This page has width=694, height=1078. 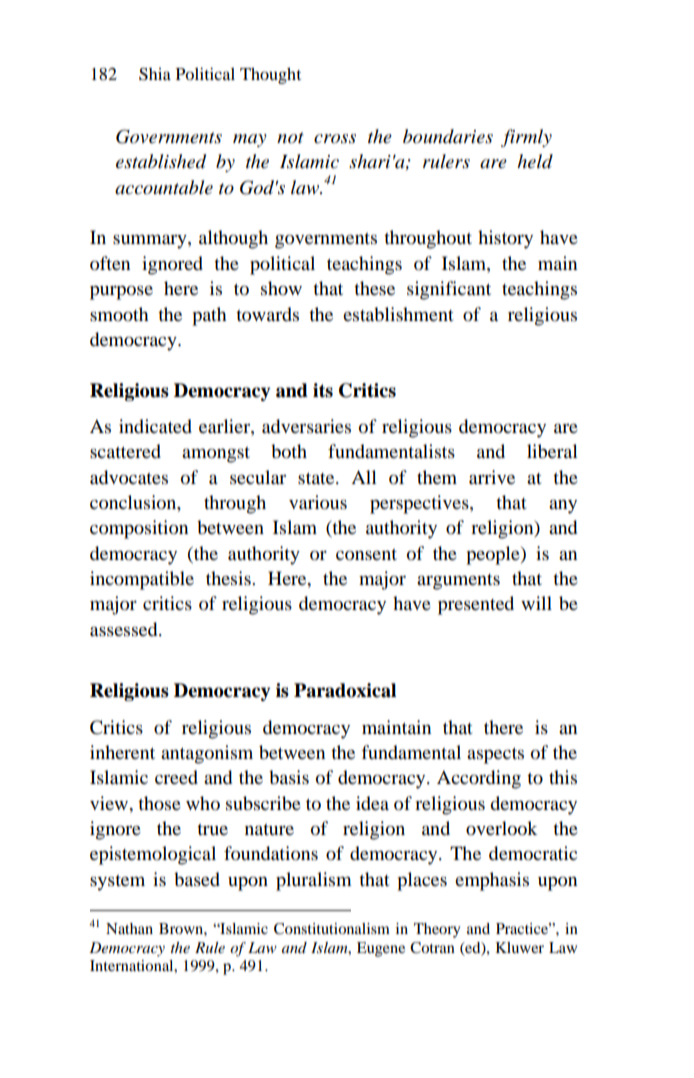 What do you see at coordinates (207, 754) in the page?
I see `antagonism` at bounding box center [207, 754].
